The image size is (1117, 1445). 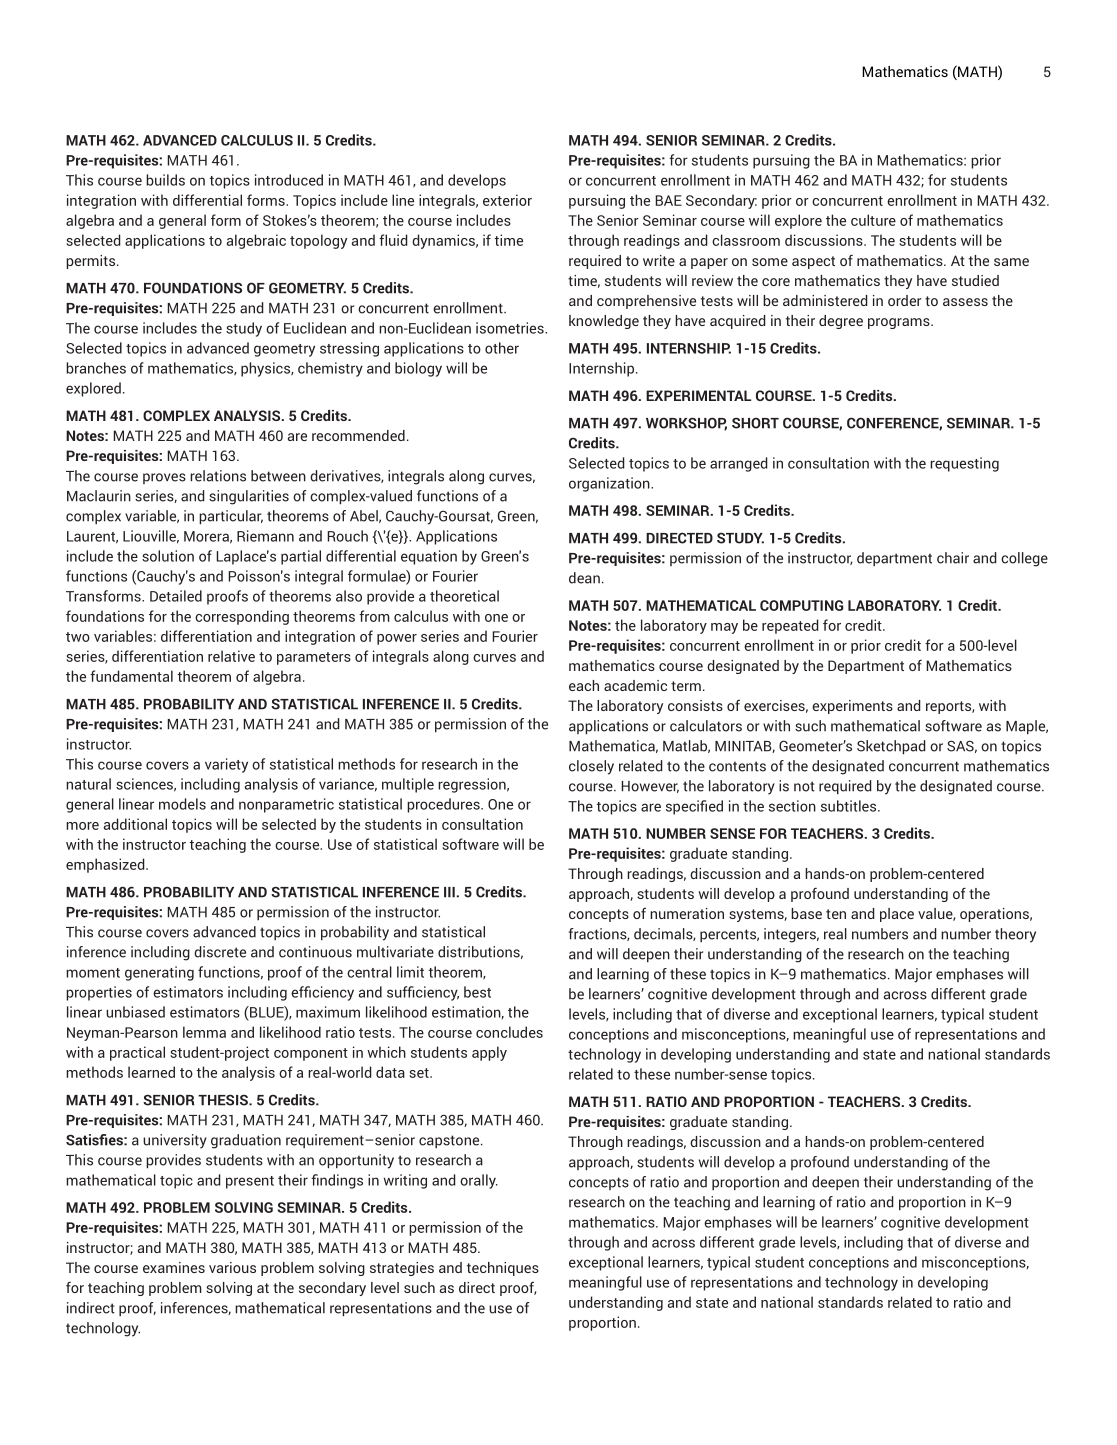 What do you see at coordinates (610, 484) in the screenshot?
I see `organization` at bounding box center [610, 484].
